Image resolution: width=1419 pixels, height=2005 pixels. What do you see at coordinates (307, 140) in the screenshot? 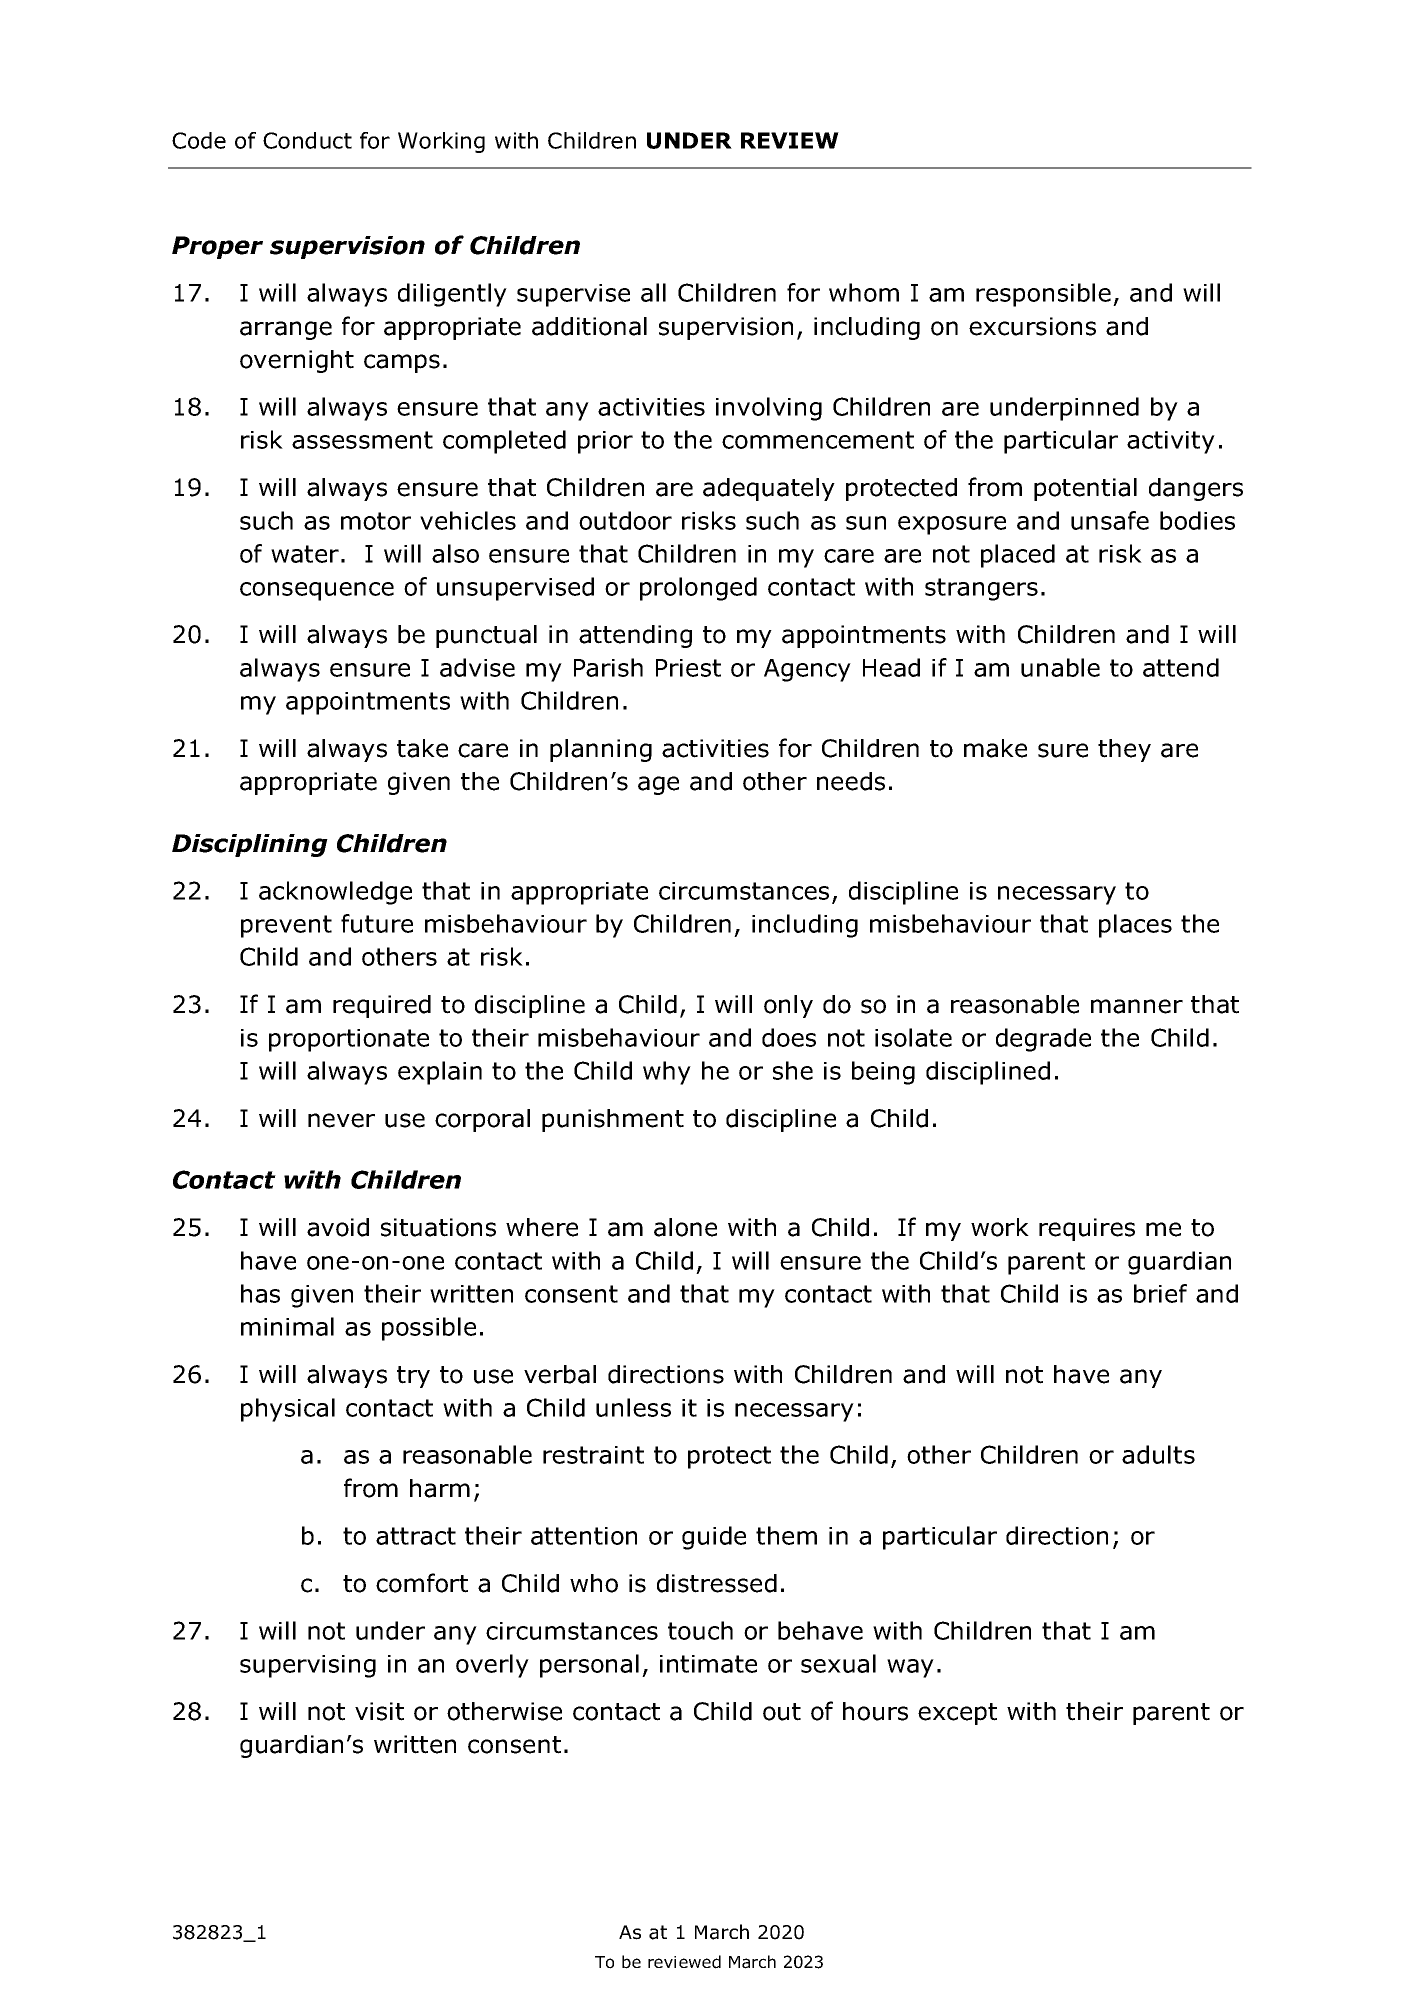
I see `Conduct` at bounding box center [307, 140].
